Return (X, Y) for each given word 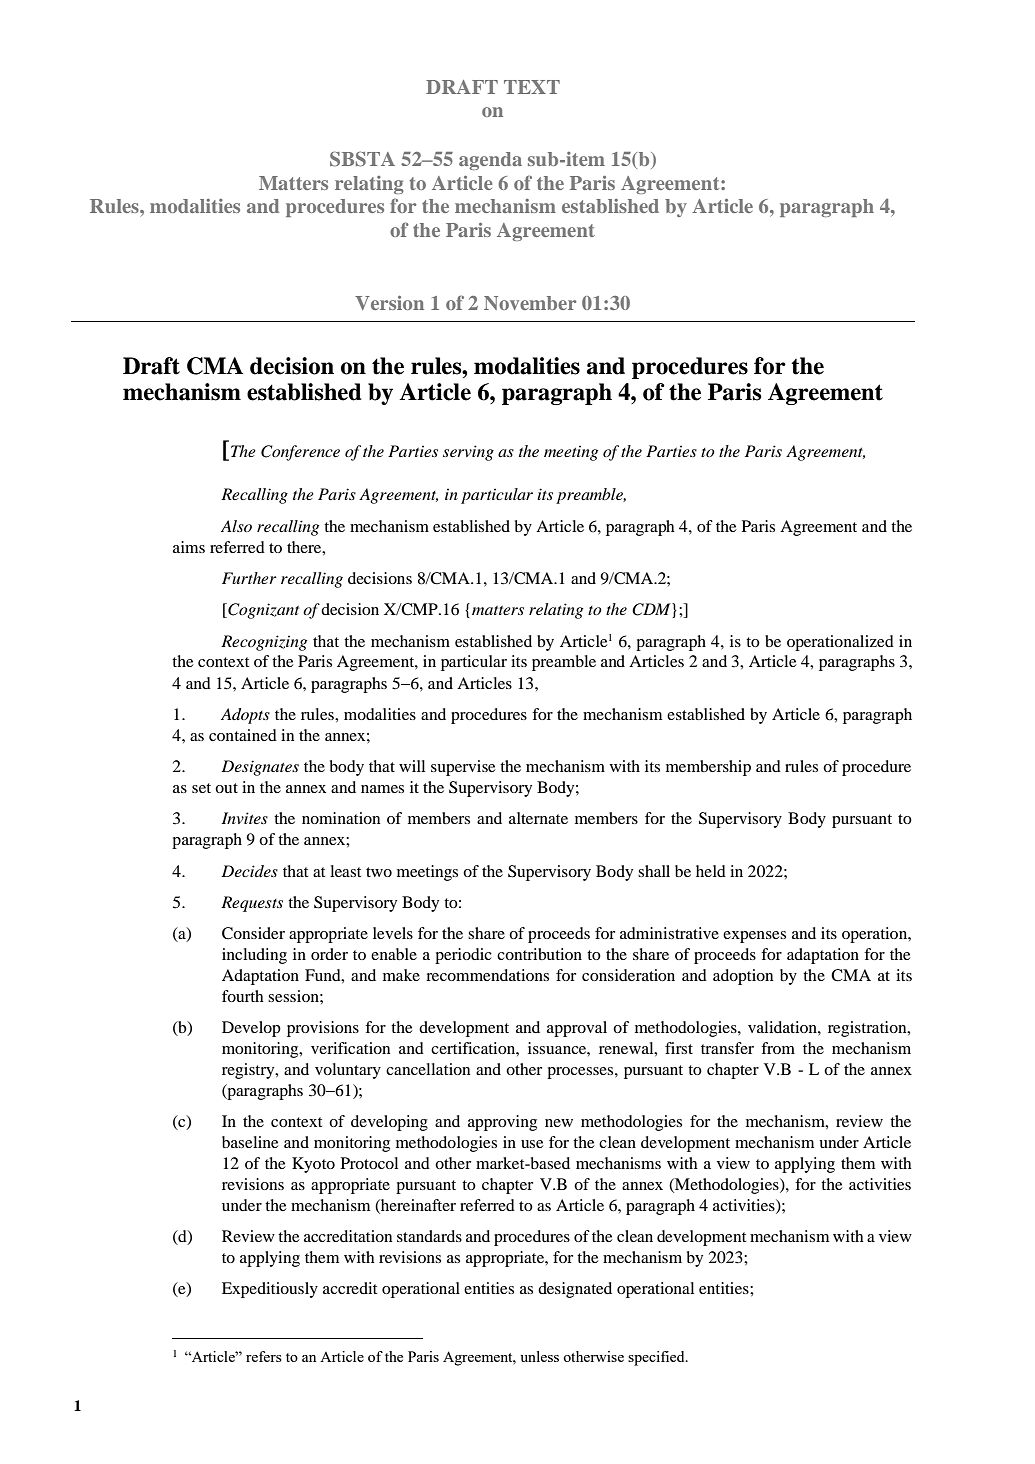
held (711, 871)
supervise (463, 768)
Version (389, 303)
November (530, 303)
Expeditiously (270, 1290)
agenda (490, 161)
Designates (260, 768)
